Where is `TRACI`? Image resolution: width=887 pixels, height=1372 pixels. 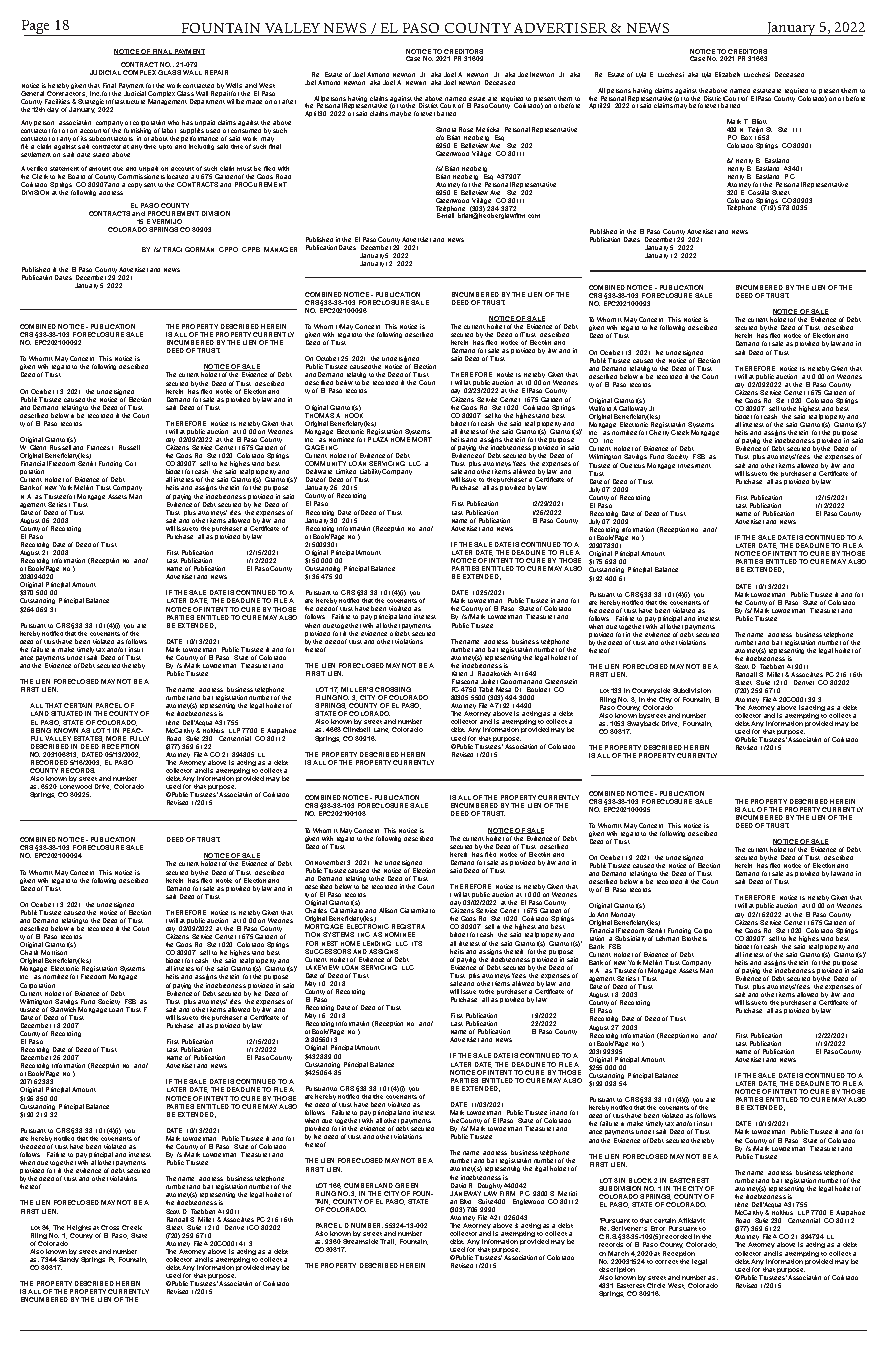 TRACI is located at coordinates (172, 249).
